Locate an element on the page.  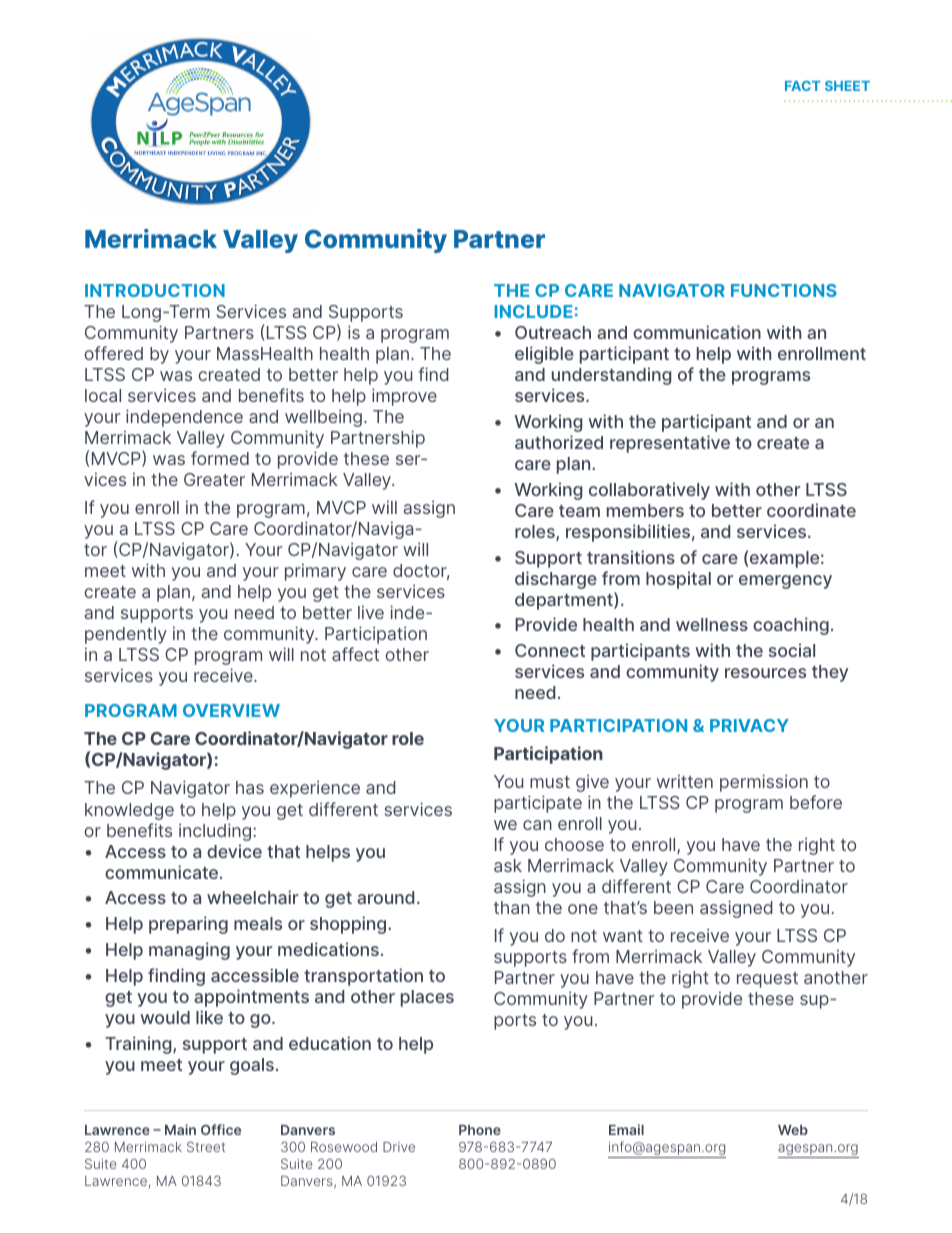
Main is located at coordinates (180, 1129).
